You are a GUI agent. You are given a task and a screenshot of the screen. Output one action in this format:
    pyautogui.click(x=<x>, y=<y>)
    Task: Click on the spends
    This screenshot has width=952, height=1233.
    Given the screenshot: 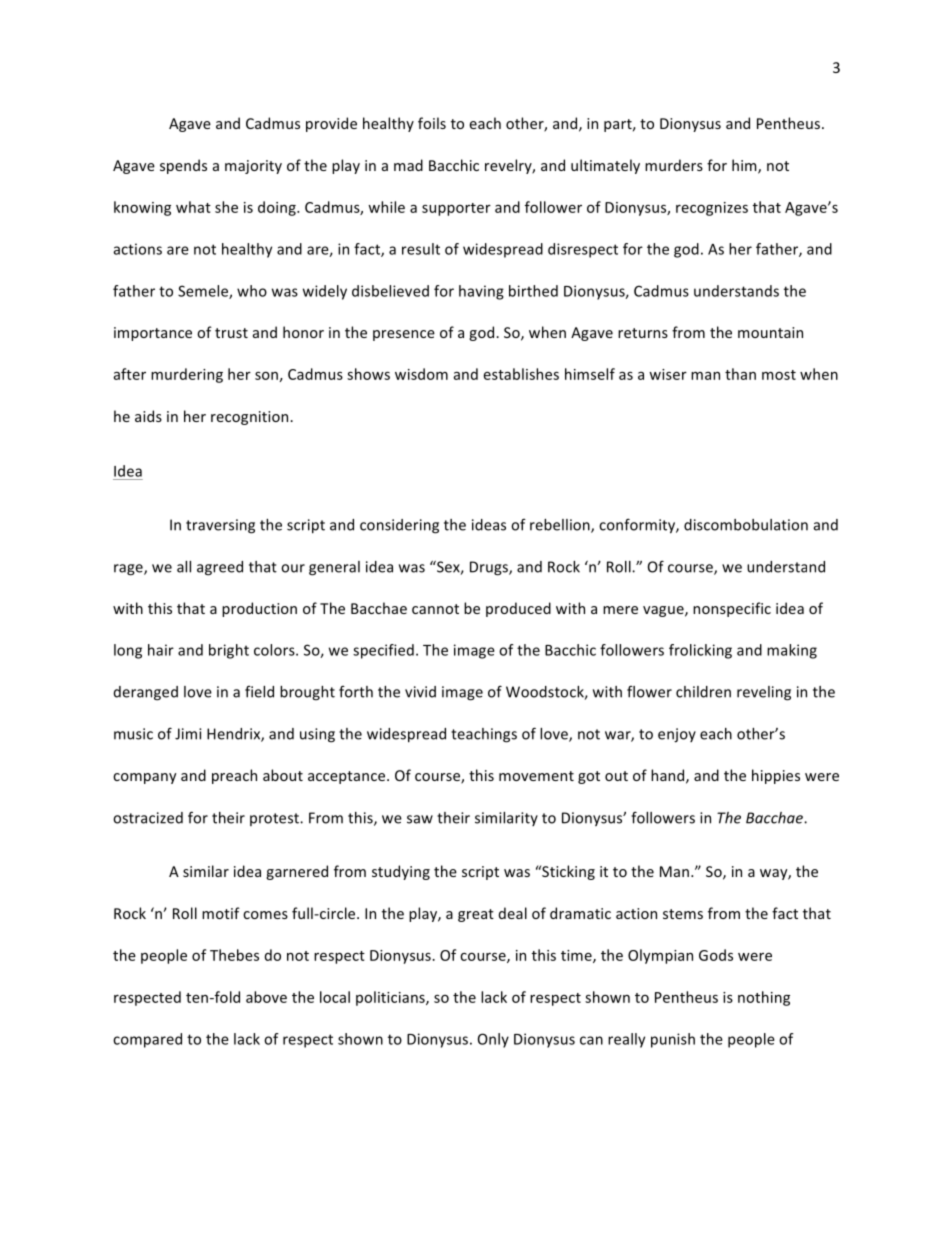 What is the action you would take?
    pyautogui.click(x=183, y=166)
